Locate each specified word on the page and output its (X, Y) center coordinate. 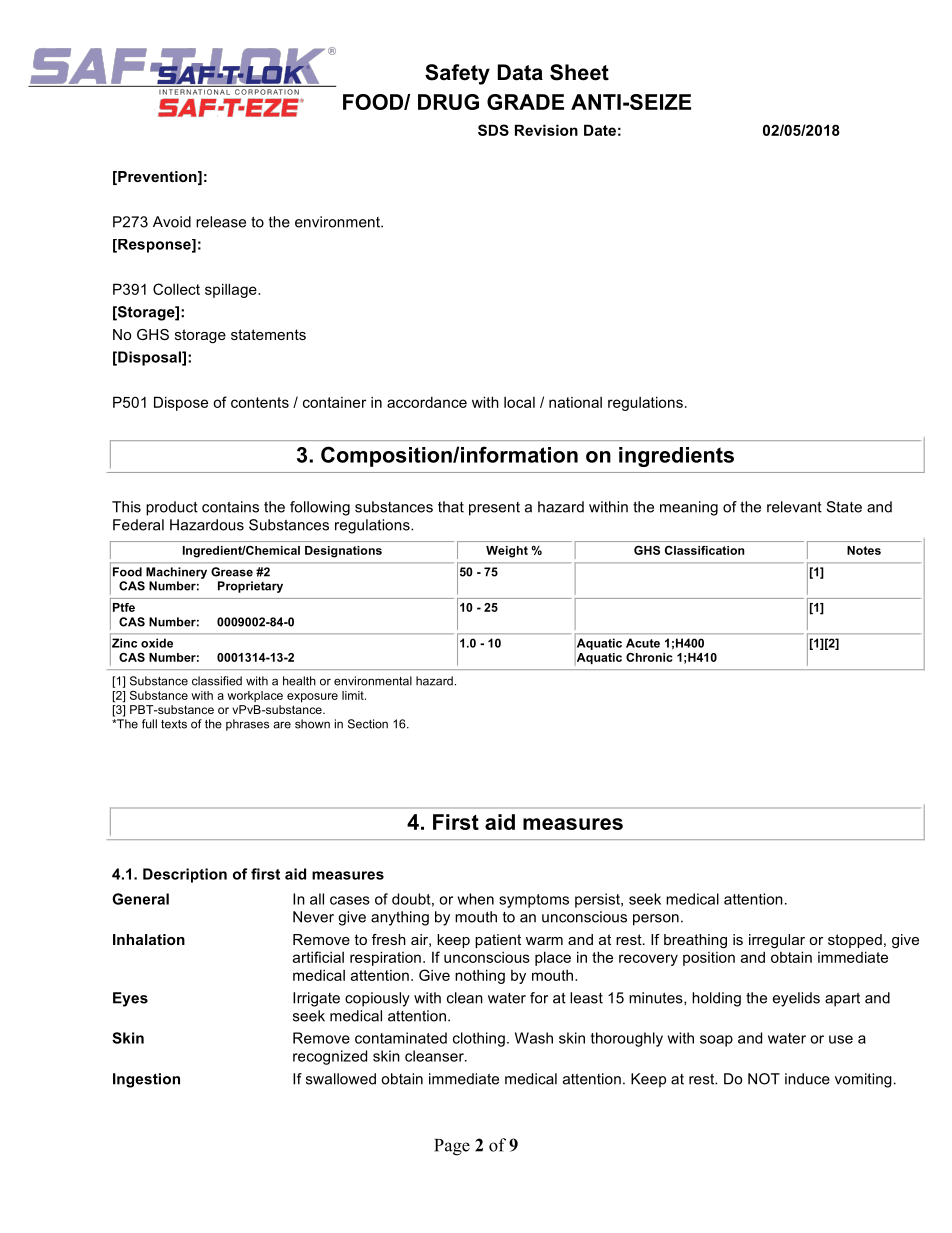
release (221, 222)
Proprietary (250, 587)
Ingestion (146, 1080)
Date (600, 130)
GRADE (525, 102)
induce (807, 1079)
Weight (507, 552)
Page (452, 1147)
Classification (704, 550)
